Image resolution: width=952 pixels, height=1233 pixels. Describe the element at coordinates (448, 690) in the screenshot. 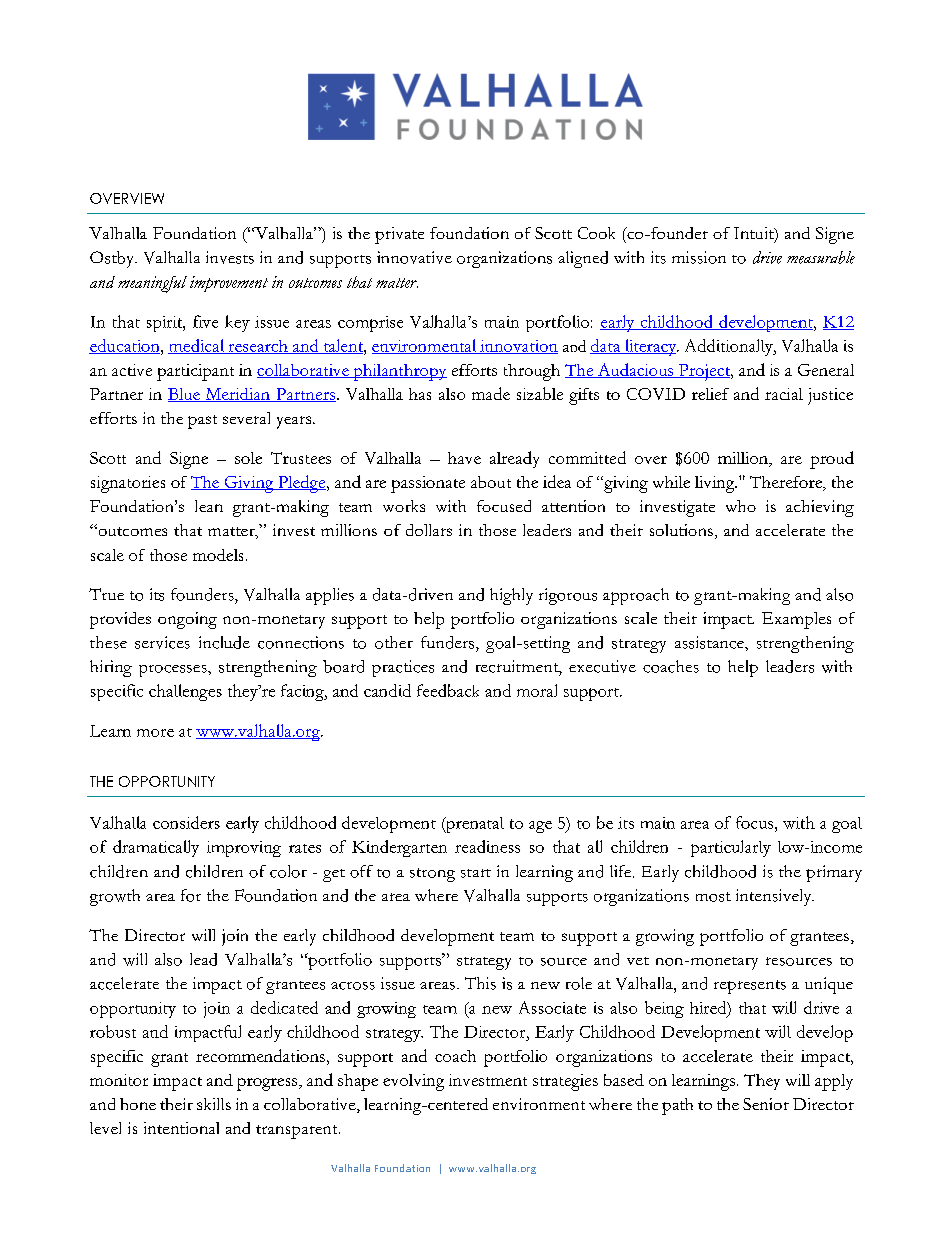

I see `feedback` at that location.
